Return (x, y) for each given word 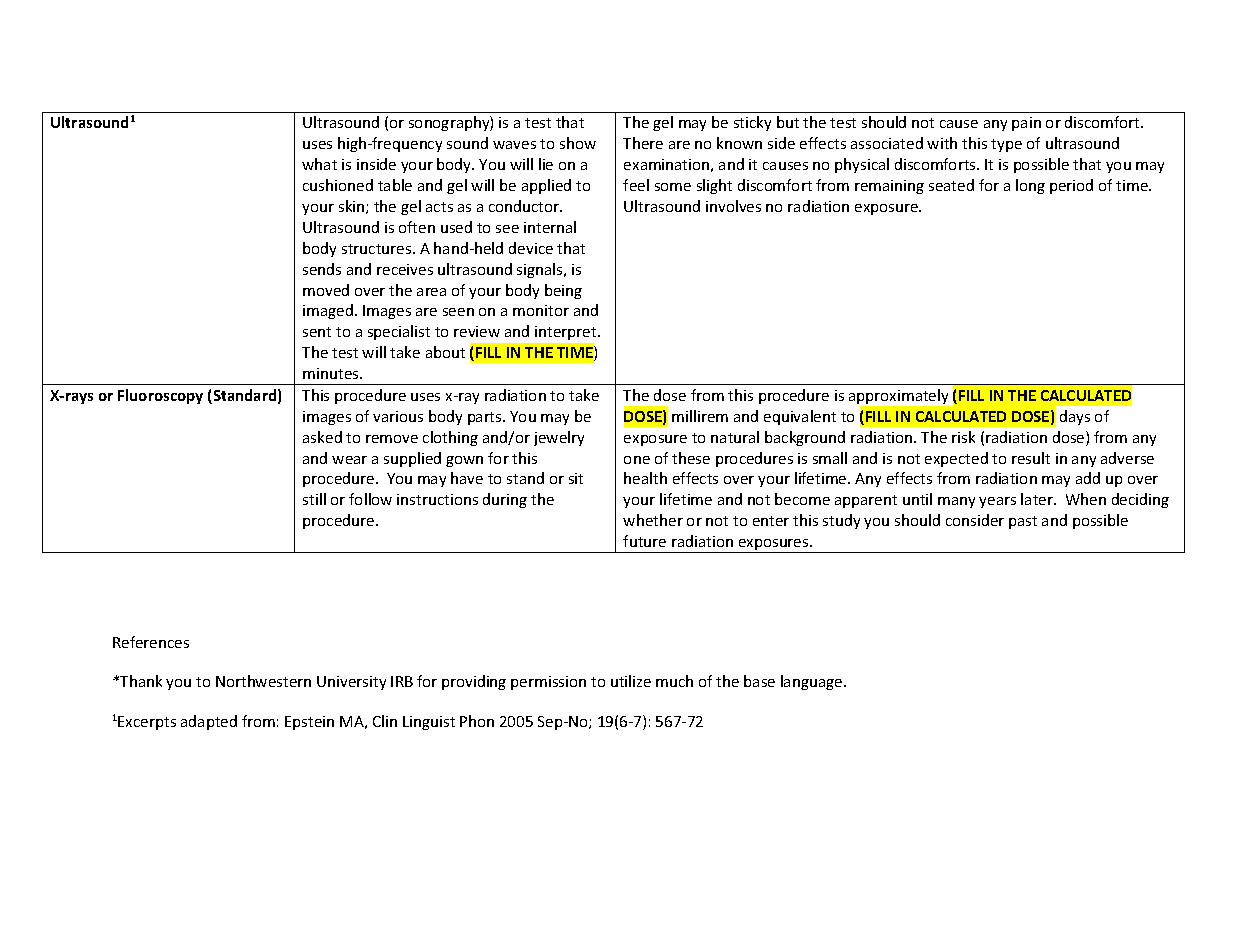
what (319, 164)
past (1023, 522)
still (314, 499)
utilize (631, 681)
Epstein (309, 723)
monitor (541, 310)
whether (653, 520)
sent (317, 332)
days (1075, 417)
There (643, 143)
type (1006, 145)
